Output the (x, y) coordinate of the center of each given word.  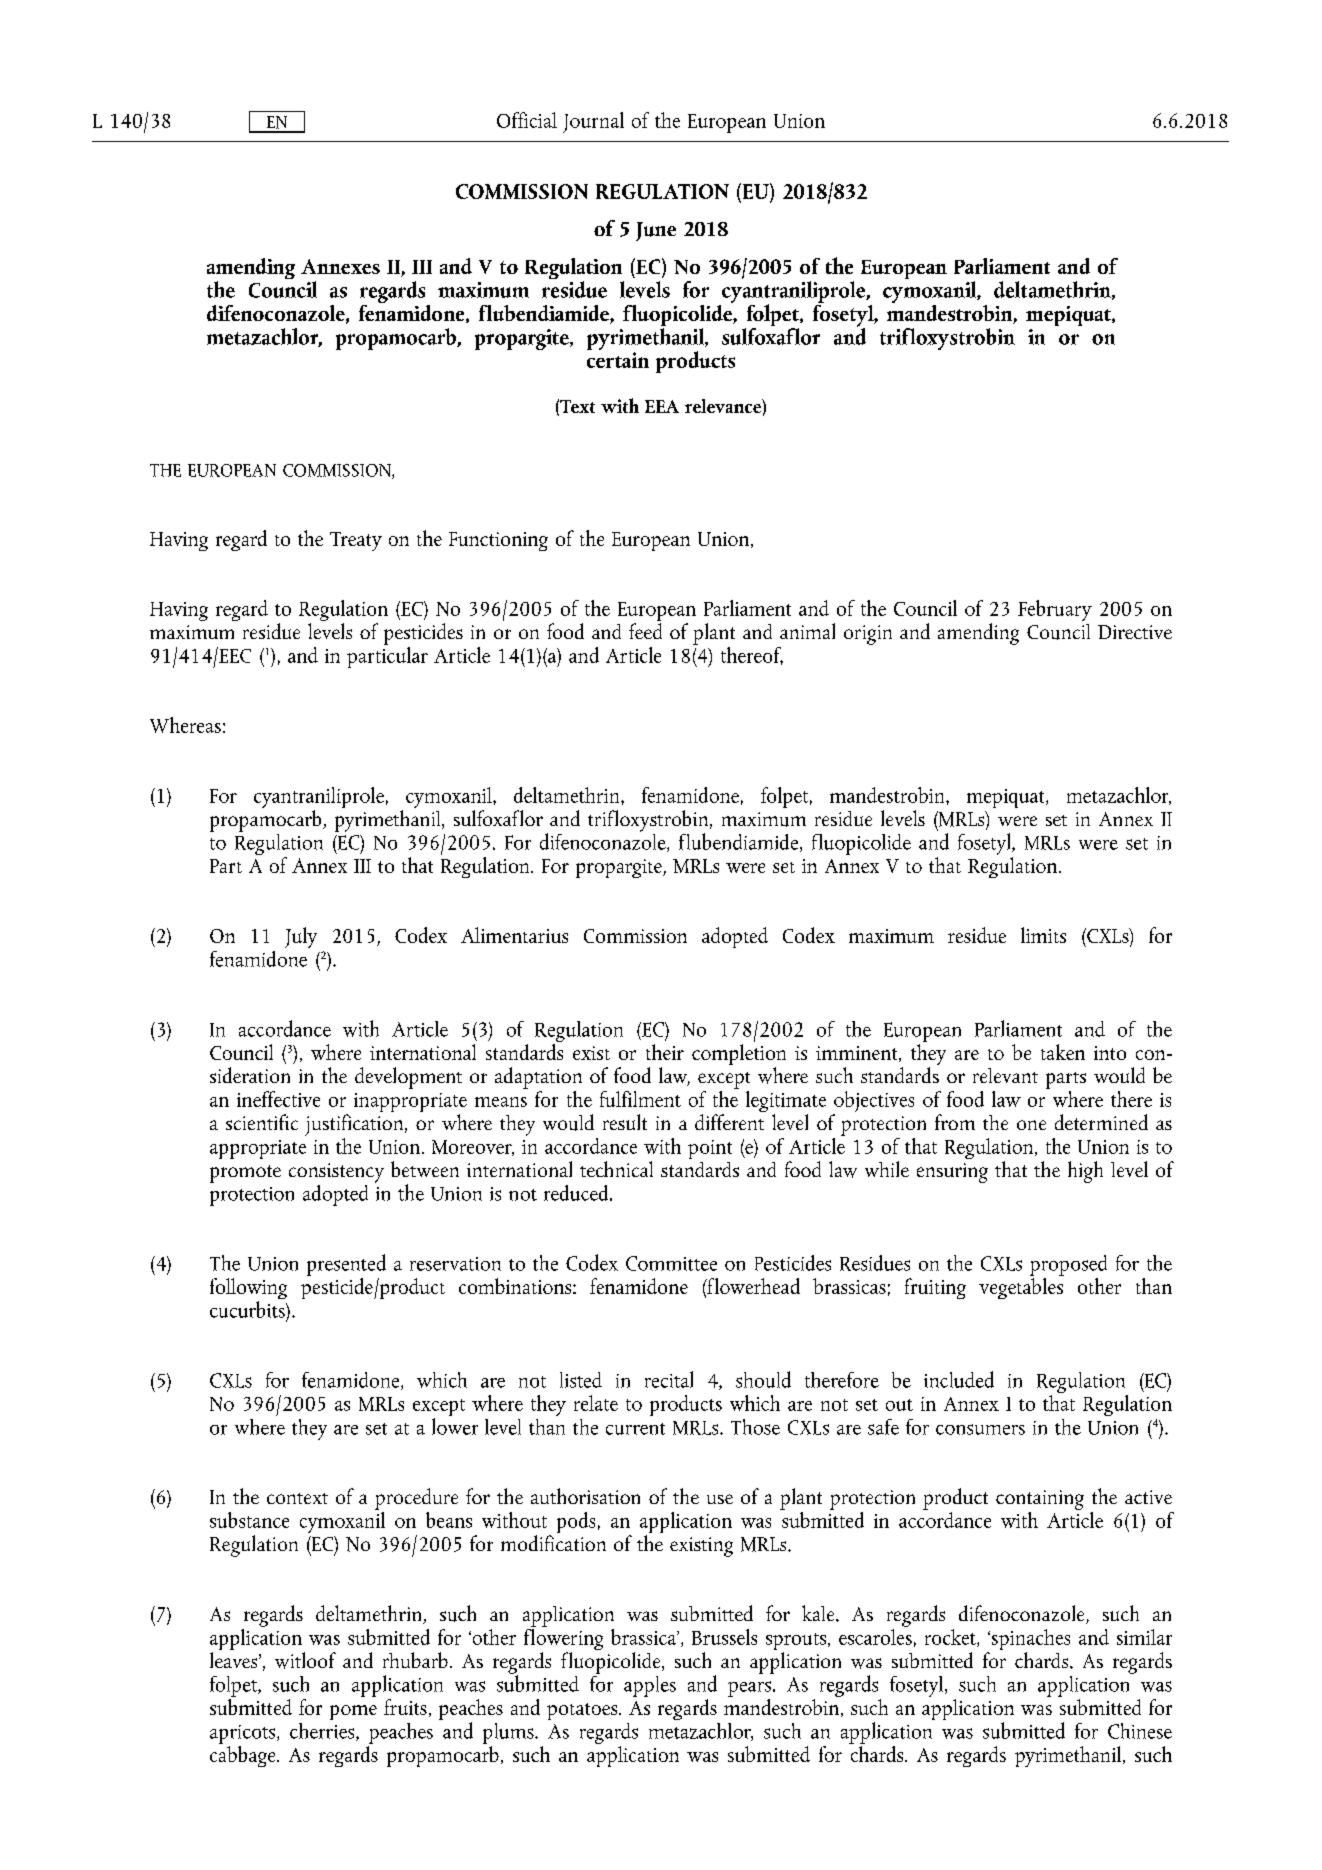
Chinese (1140, 1731)
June (656, 231)
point (710, 1149)
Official (527, 120)
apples (650, 1686)
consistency (336, 1173)
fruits (405, 1707)
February (1055, 610)
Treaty (356, 541)
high (1085, 1172)
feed (645, 629)
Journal (593, 122)
